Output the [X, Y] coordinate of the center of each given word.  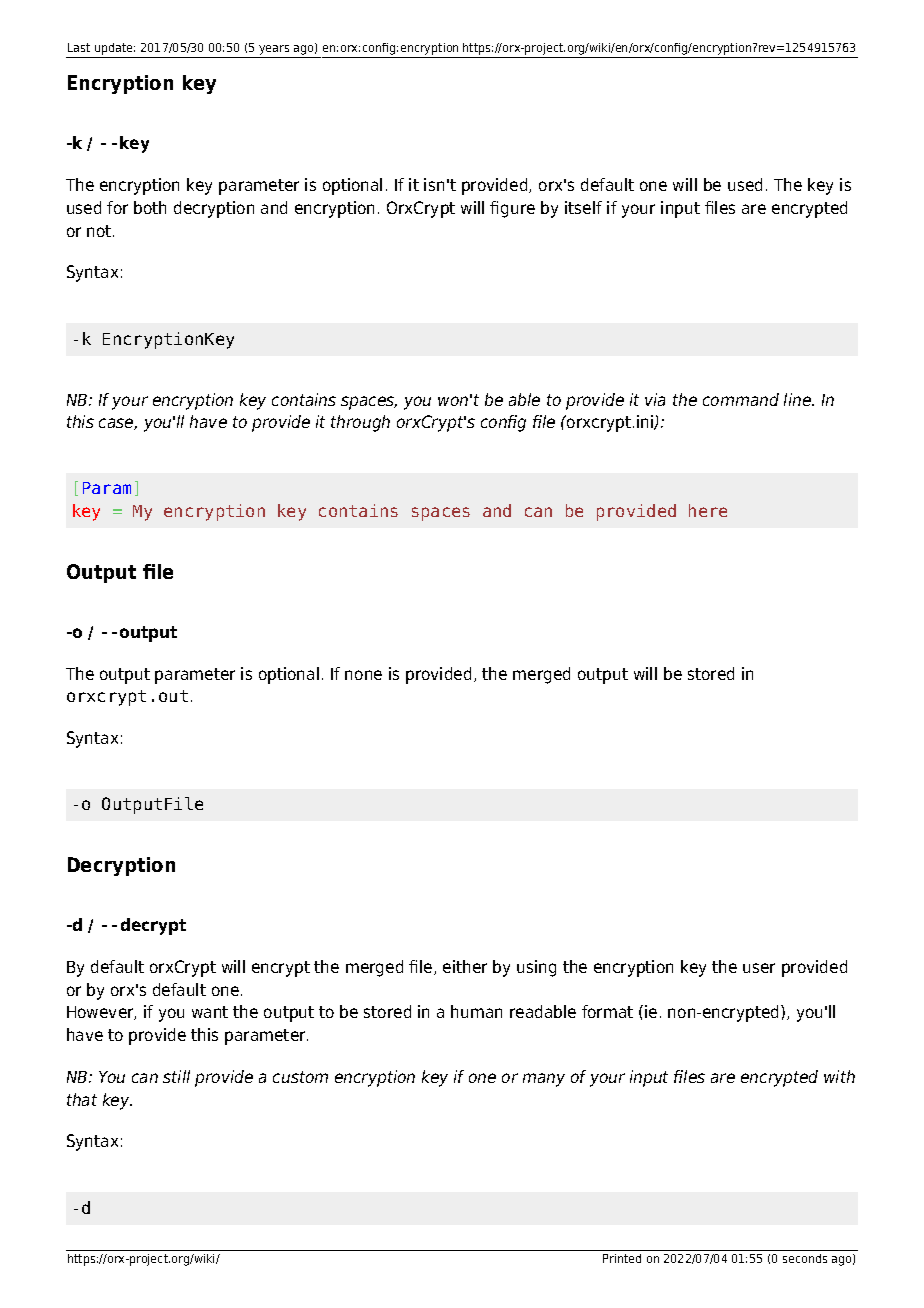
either [465, 966]
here [708, 510]
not [100, 231]
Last [79, 47]
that [82, 1099]
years [274, 51]
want [210, 1012]
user [759, 968]
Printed [622, 1258]
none [363, 675]
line [798, 399]
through [360, 423]
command [741, 399]
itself [583, 207]
